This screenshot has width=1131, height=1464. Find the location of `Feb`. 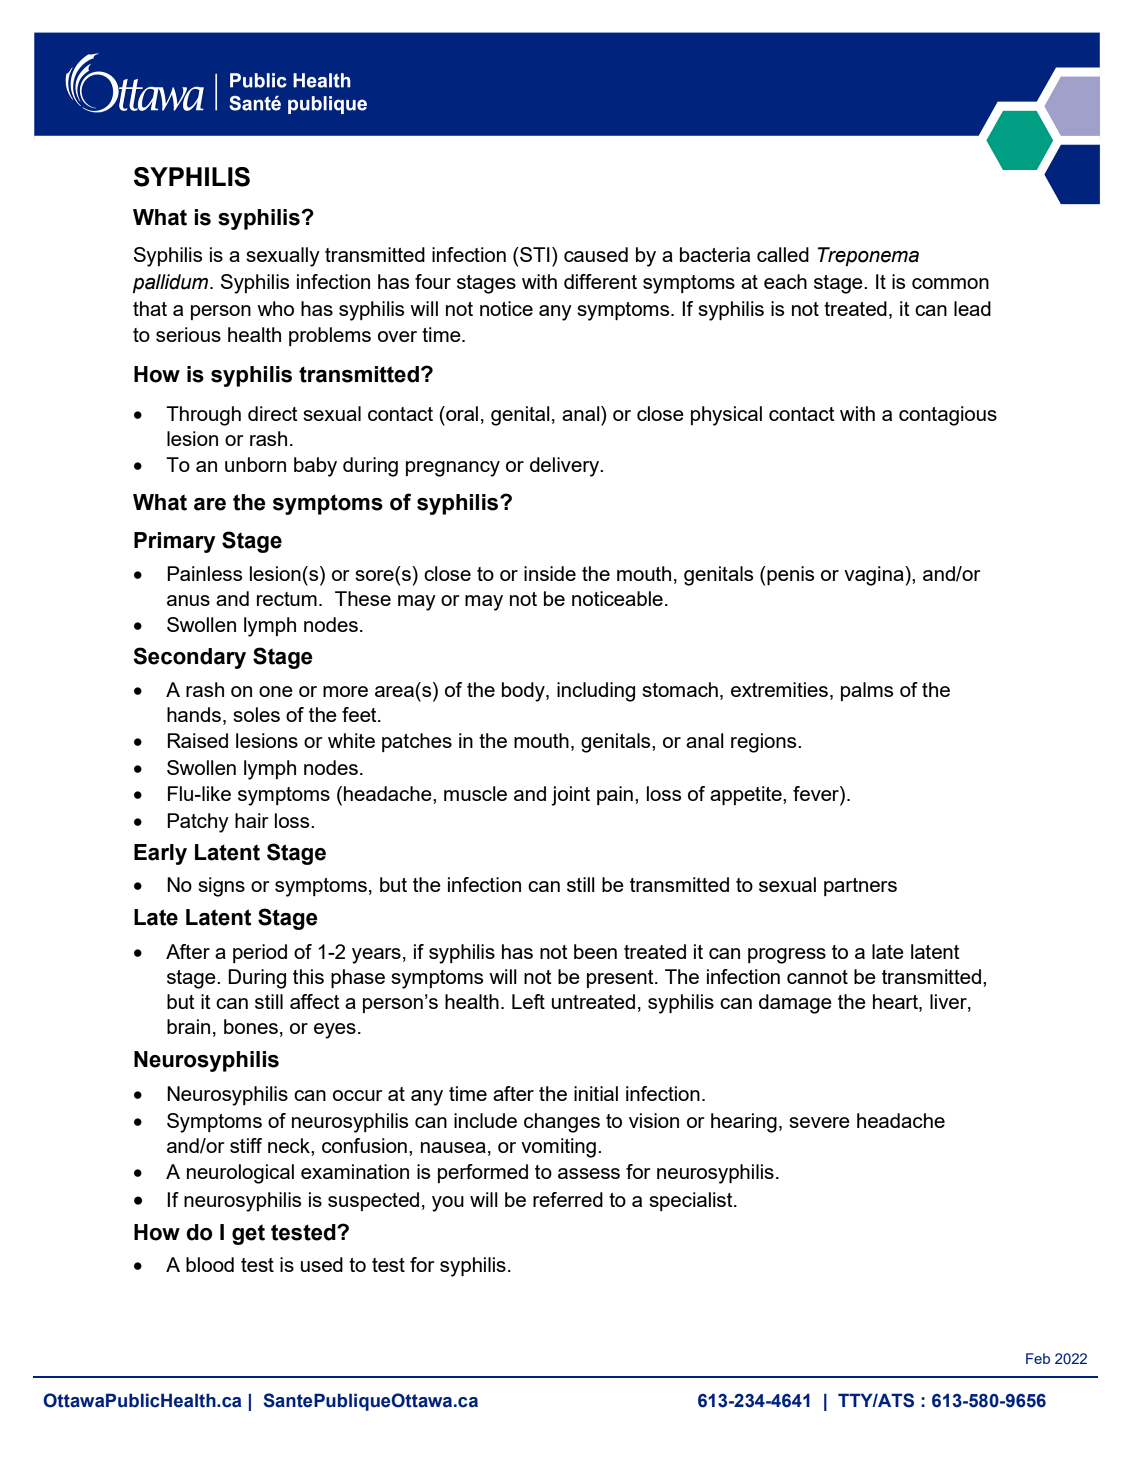

Feb is located at coordinates (1038, 1358).
